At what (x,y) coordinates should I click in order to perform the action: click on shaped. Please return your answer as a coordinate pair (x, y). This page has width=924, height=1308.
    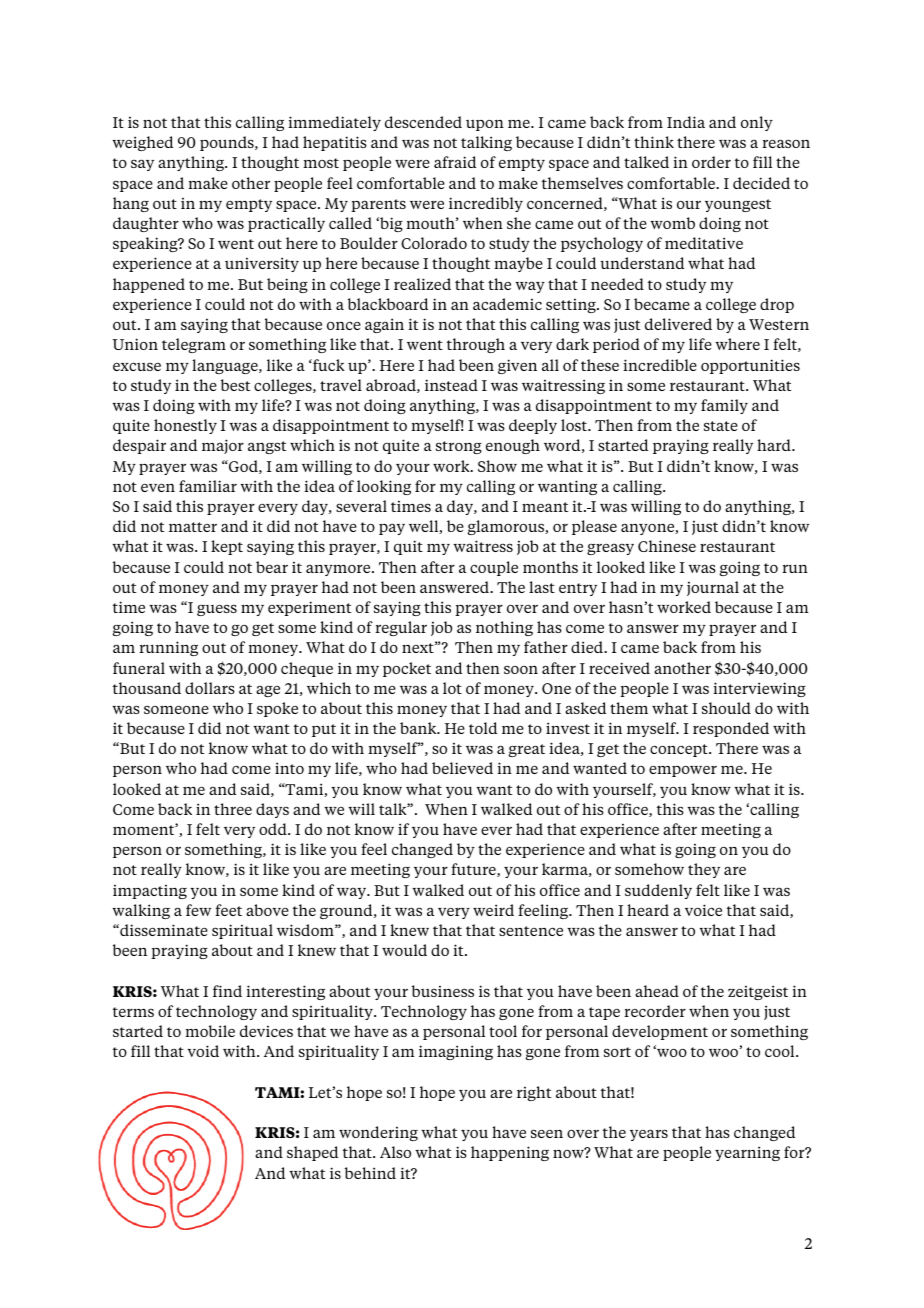
    Looking at the image, I should click on (312, 1153).
